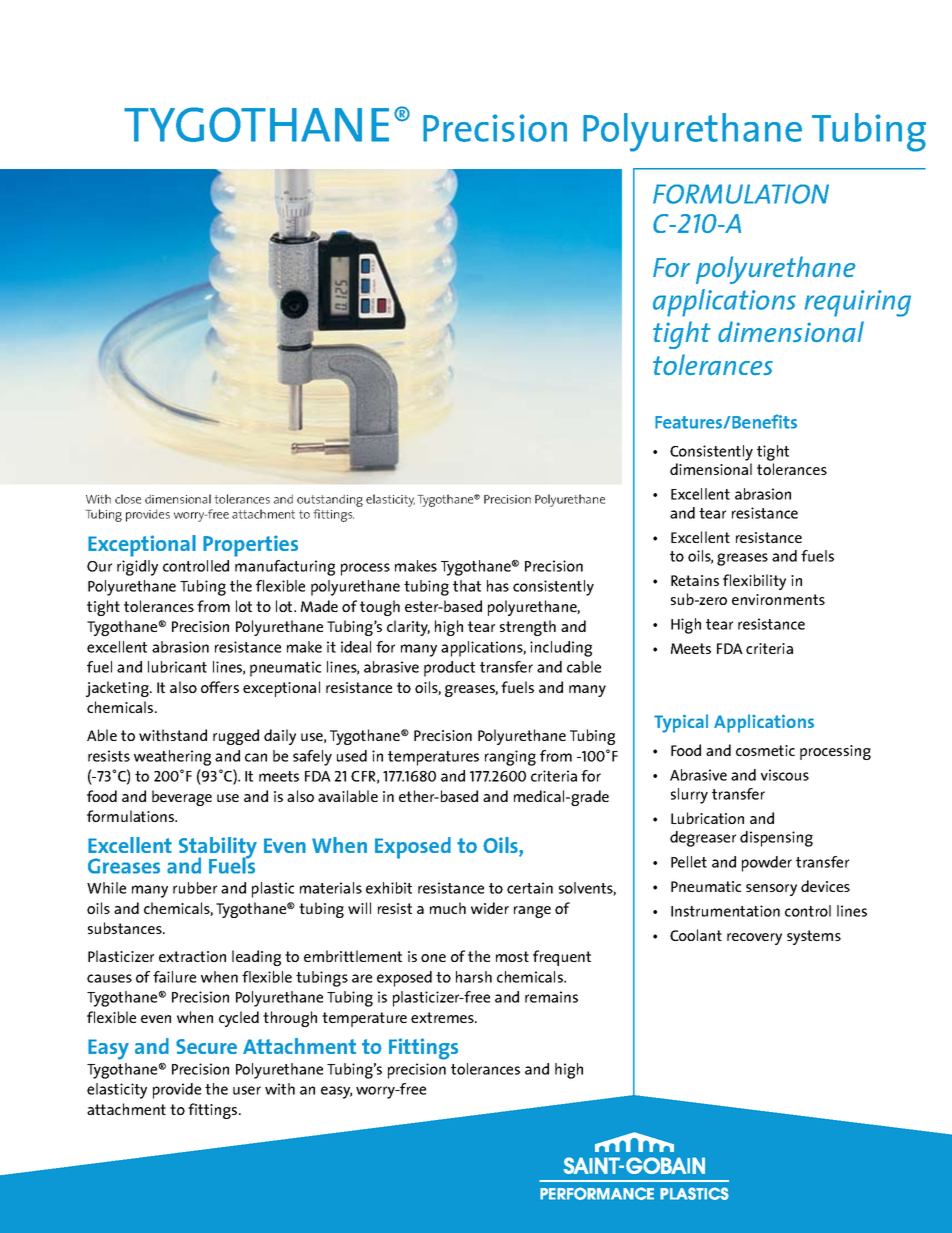 The width and height of the image is (952, 1233). What do you see at coordinates (206, 1046) in the image?
I see `Secure` at bounding box center [206, 1046].
